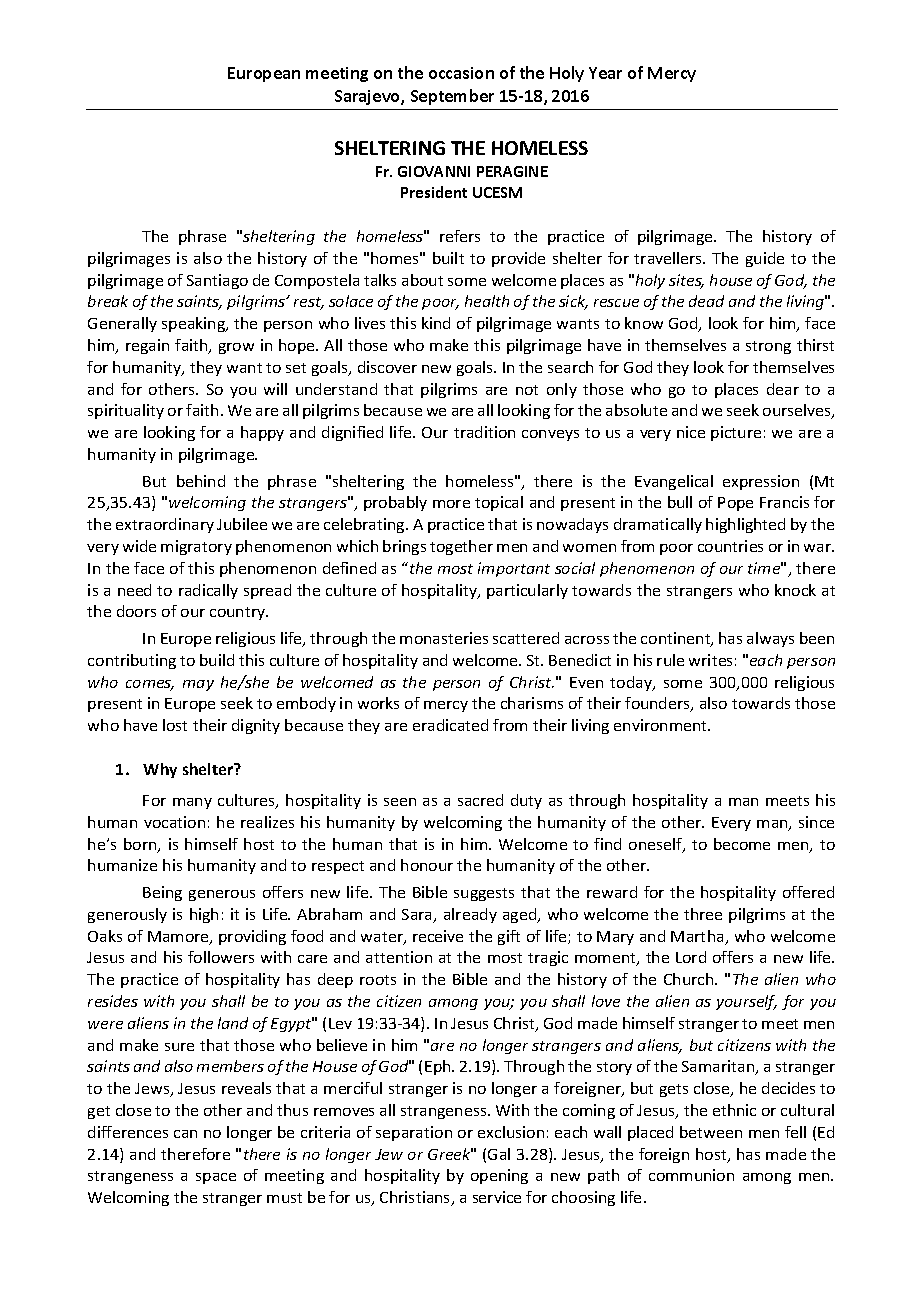 This screenshot has height=1308, width=924. What do you see at coordinates (499, 1154) in the screenshot?
I see `Gal` at bounding box center [499, 1154].
